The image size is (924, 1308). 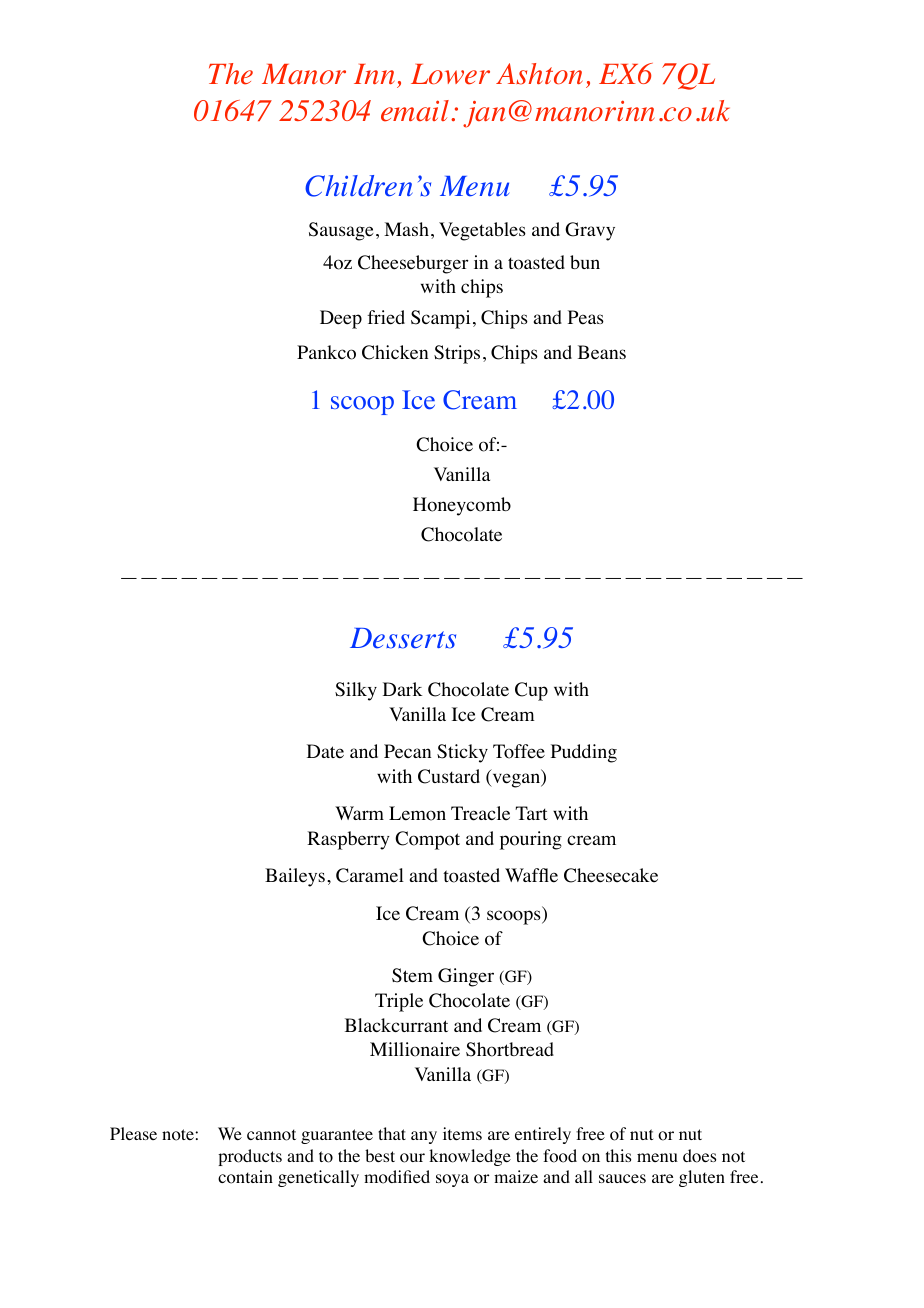 What do you see at coordinates (416, 111) in the image?
I see `email` at bounding box center [416, 111].
